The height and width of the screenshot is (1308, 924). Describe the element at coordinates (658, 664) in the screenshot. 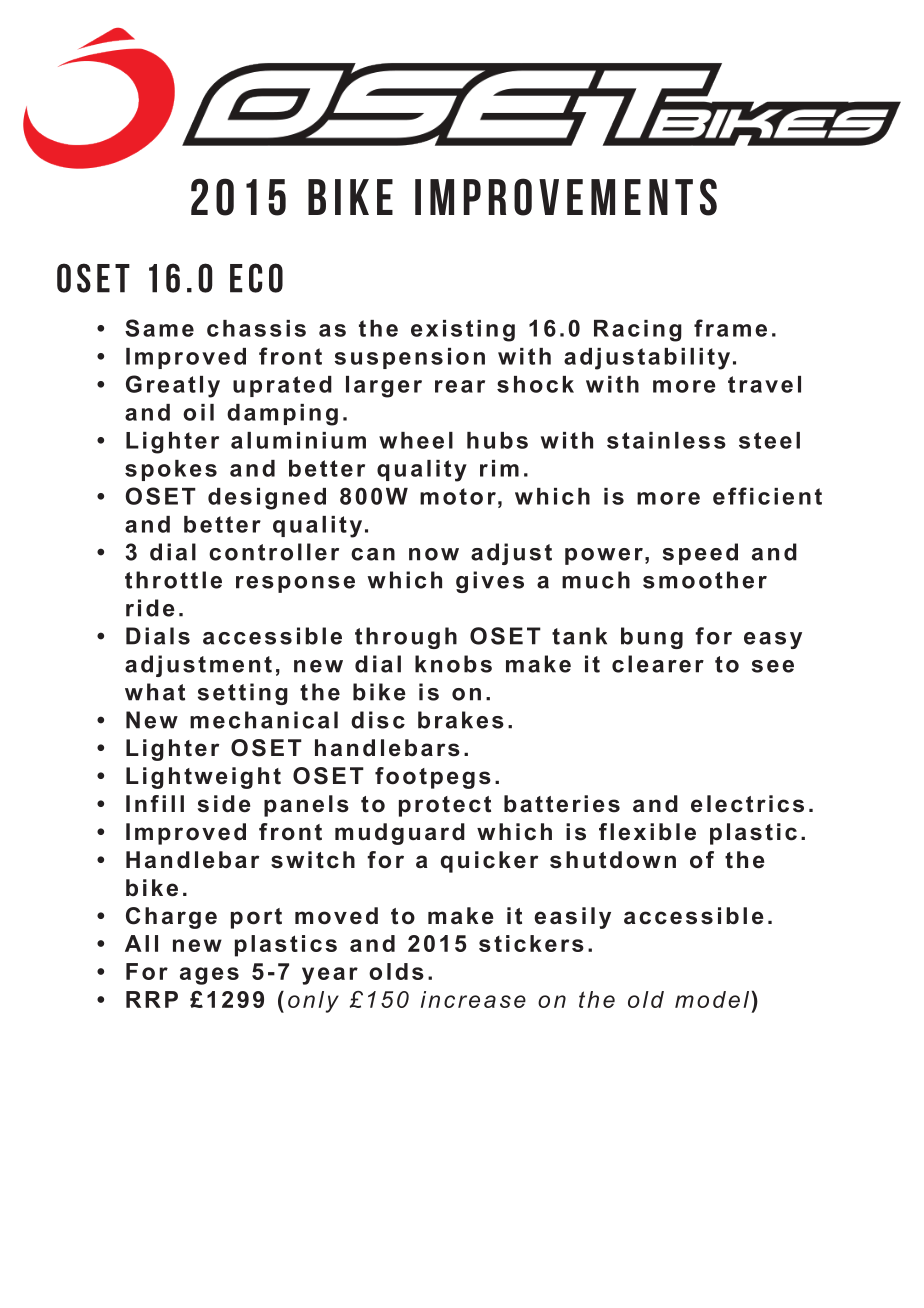

I see `clearer` at that location.
